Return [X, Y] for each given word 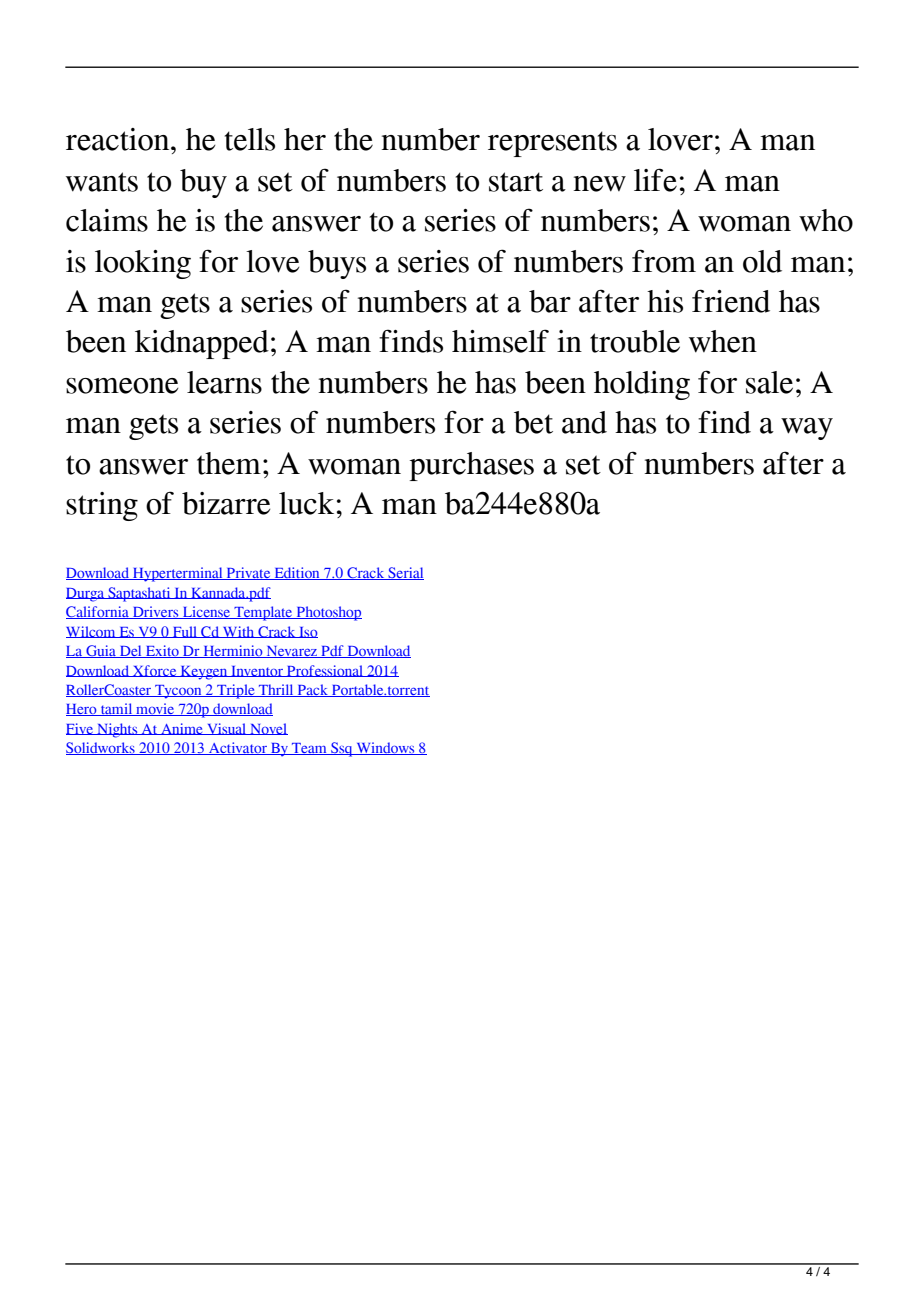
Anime [182, 729]
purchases [472, 466]
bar [550, 301]
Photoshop [328, 613]
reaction [119, 139]
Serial [405, 573]
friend [731, 301]
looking [143, 264]
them [229, 463]
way [807, 429]
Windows [385, 748]
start [516, 182]
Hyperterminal [178, 574]
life [655, 180]
